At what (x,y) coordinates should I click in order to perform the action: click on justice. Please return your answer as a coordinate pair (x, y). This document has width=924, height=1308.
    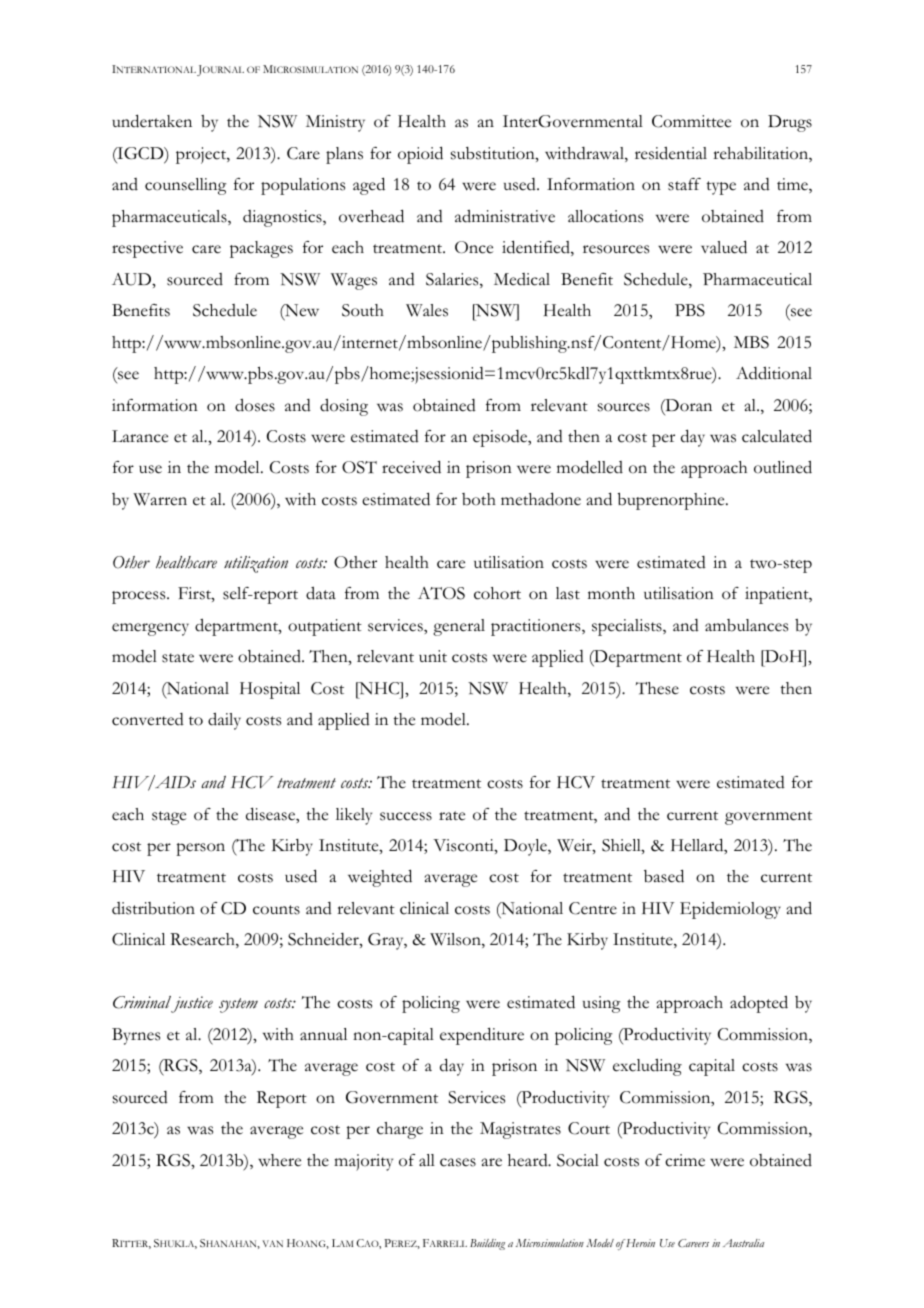
    Looking at the image, I should click on (192, 1004).
